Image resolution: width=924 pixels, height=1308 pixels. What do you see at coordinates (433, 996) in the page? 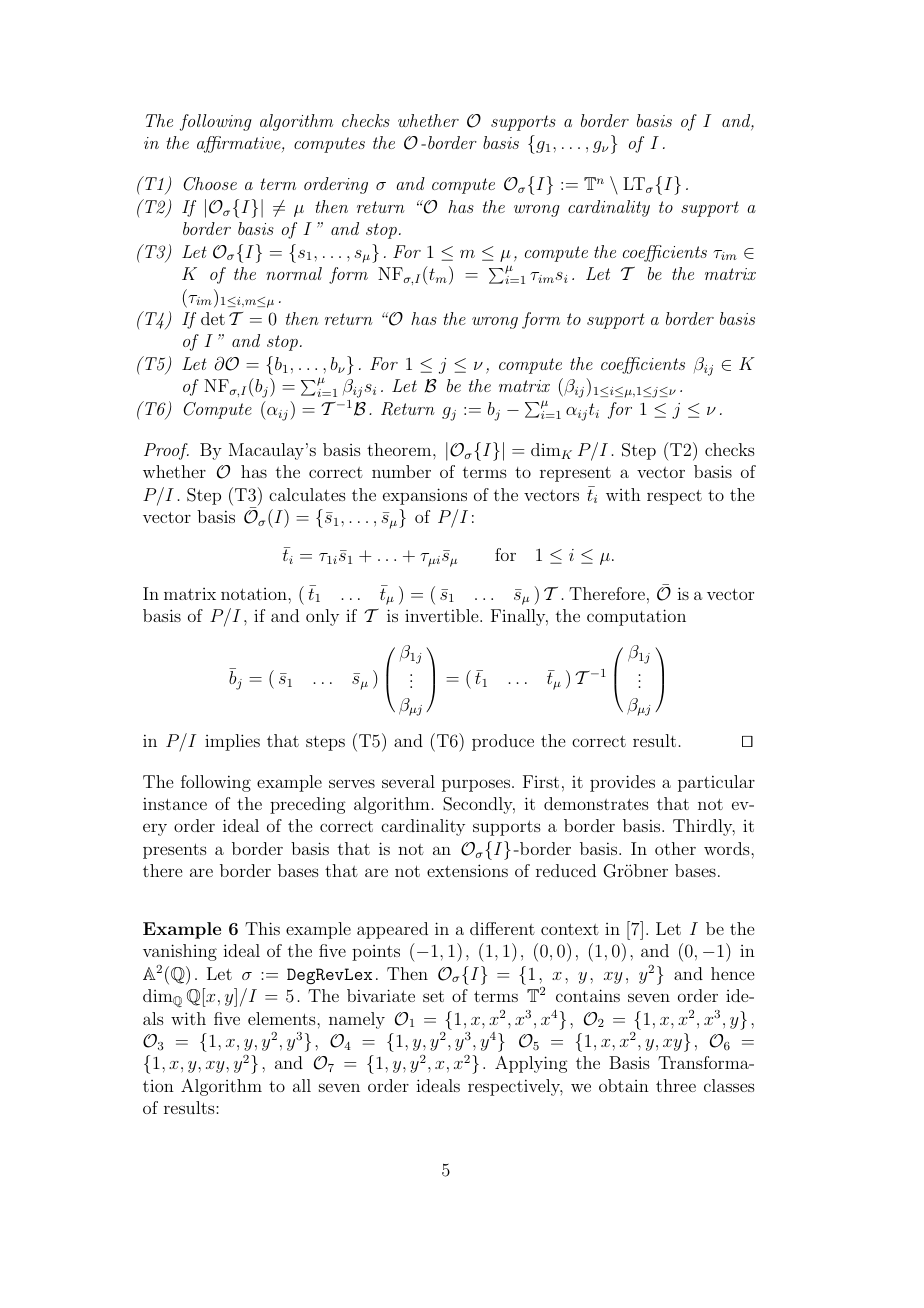
I see `set` at bounding box center [433, 996].
